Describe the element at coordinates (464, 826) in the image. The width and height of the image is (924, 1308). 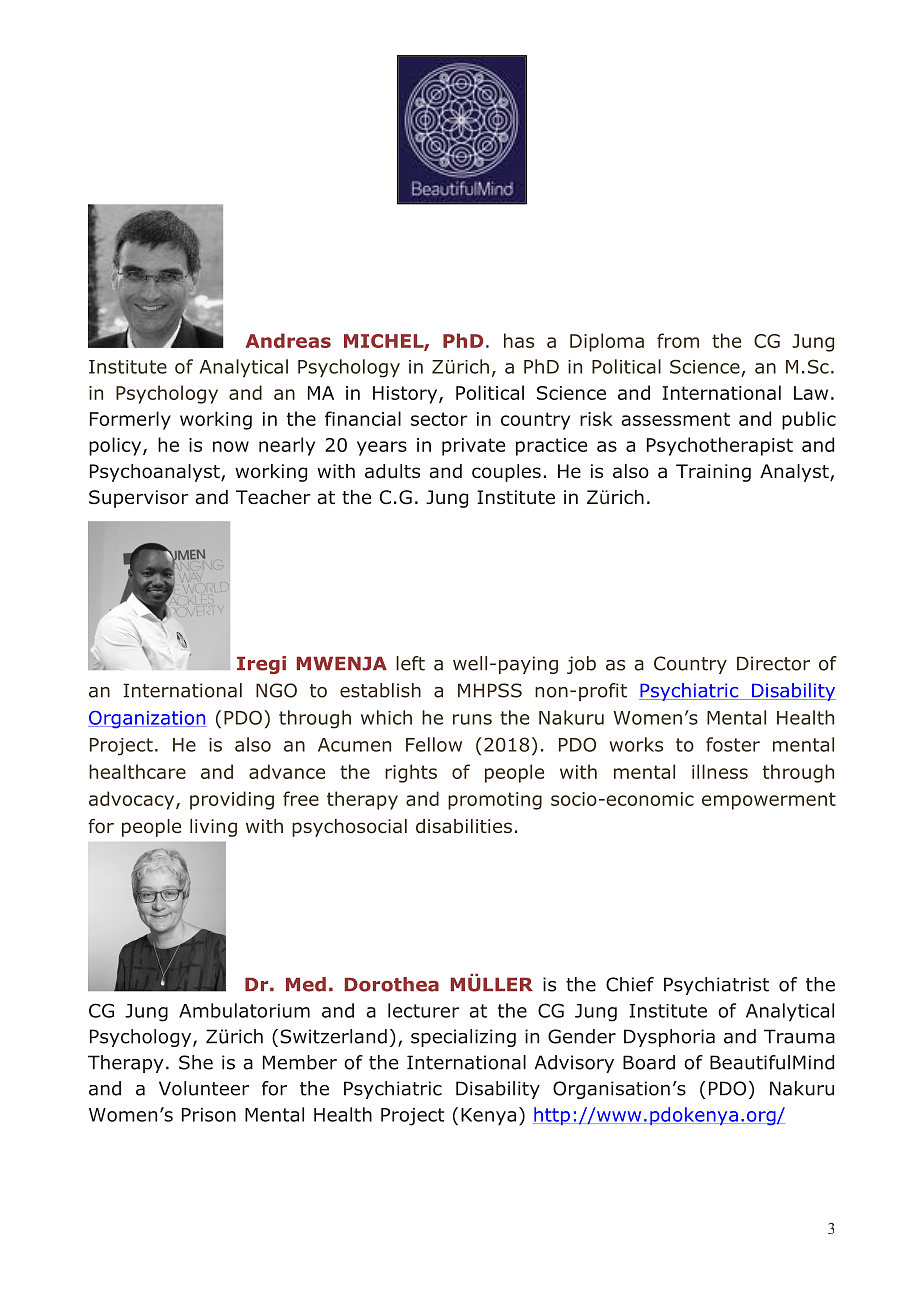
I see `disabilities` at that location.
